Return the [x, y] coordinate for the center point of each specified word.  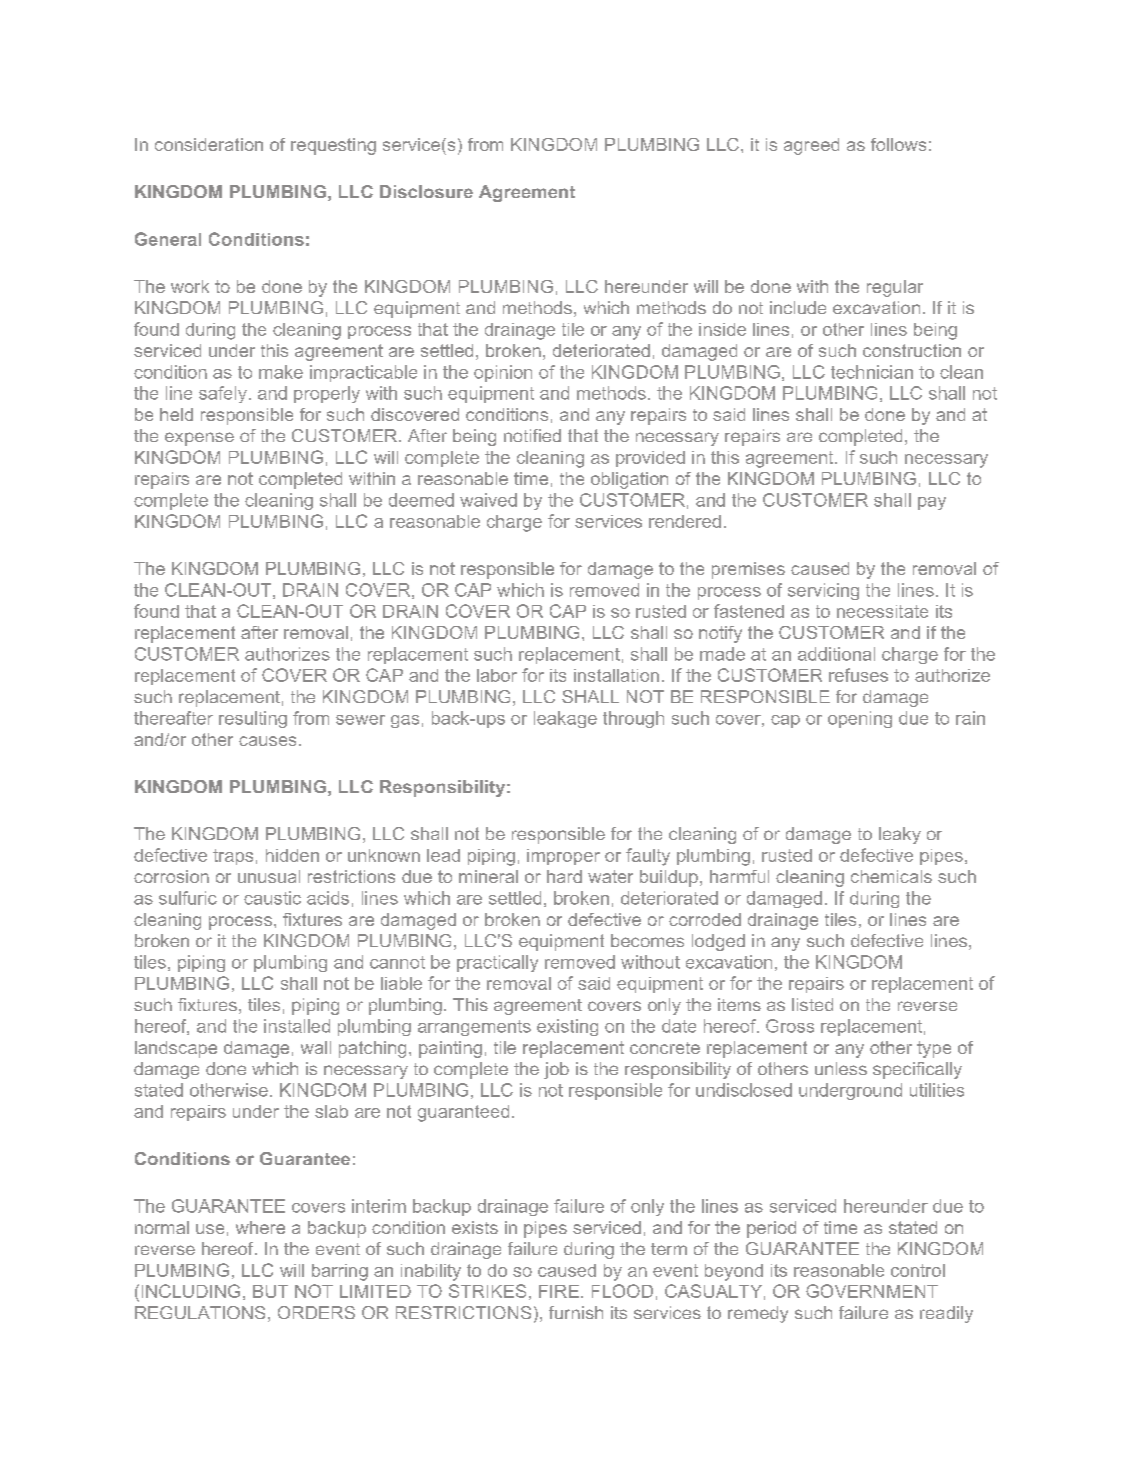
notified [532, 435]
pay [932, 503]
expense [199, 439]
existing [567, 1027]
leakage [565, 719]
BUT [270, 1291]
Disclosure [426, 191]
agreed [811, 146]
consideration [209, 144]
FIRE [559, 1291]
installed [297, 1026]
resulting [253, 719]
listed [812, 1004]
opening [860, 719]
